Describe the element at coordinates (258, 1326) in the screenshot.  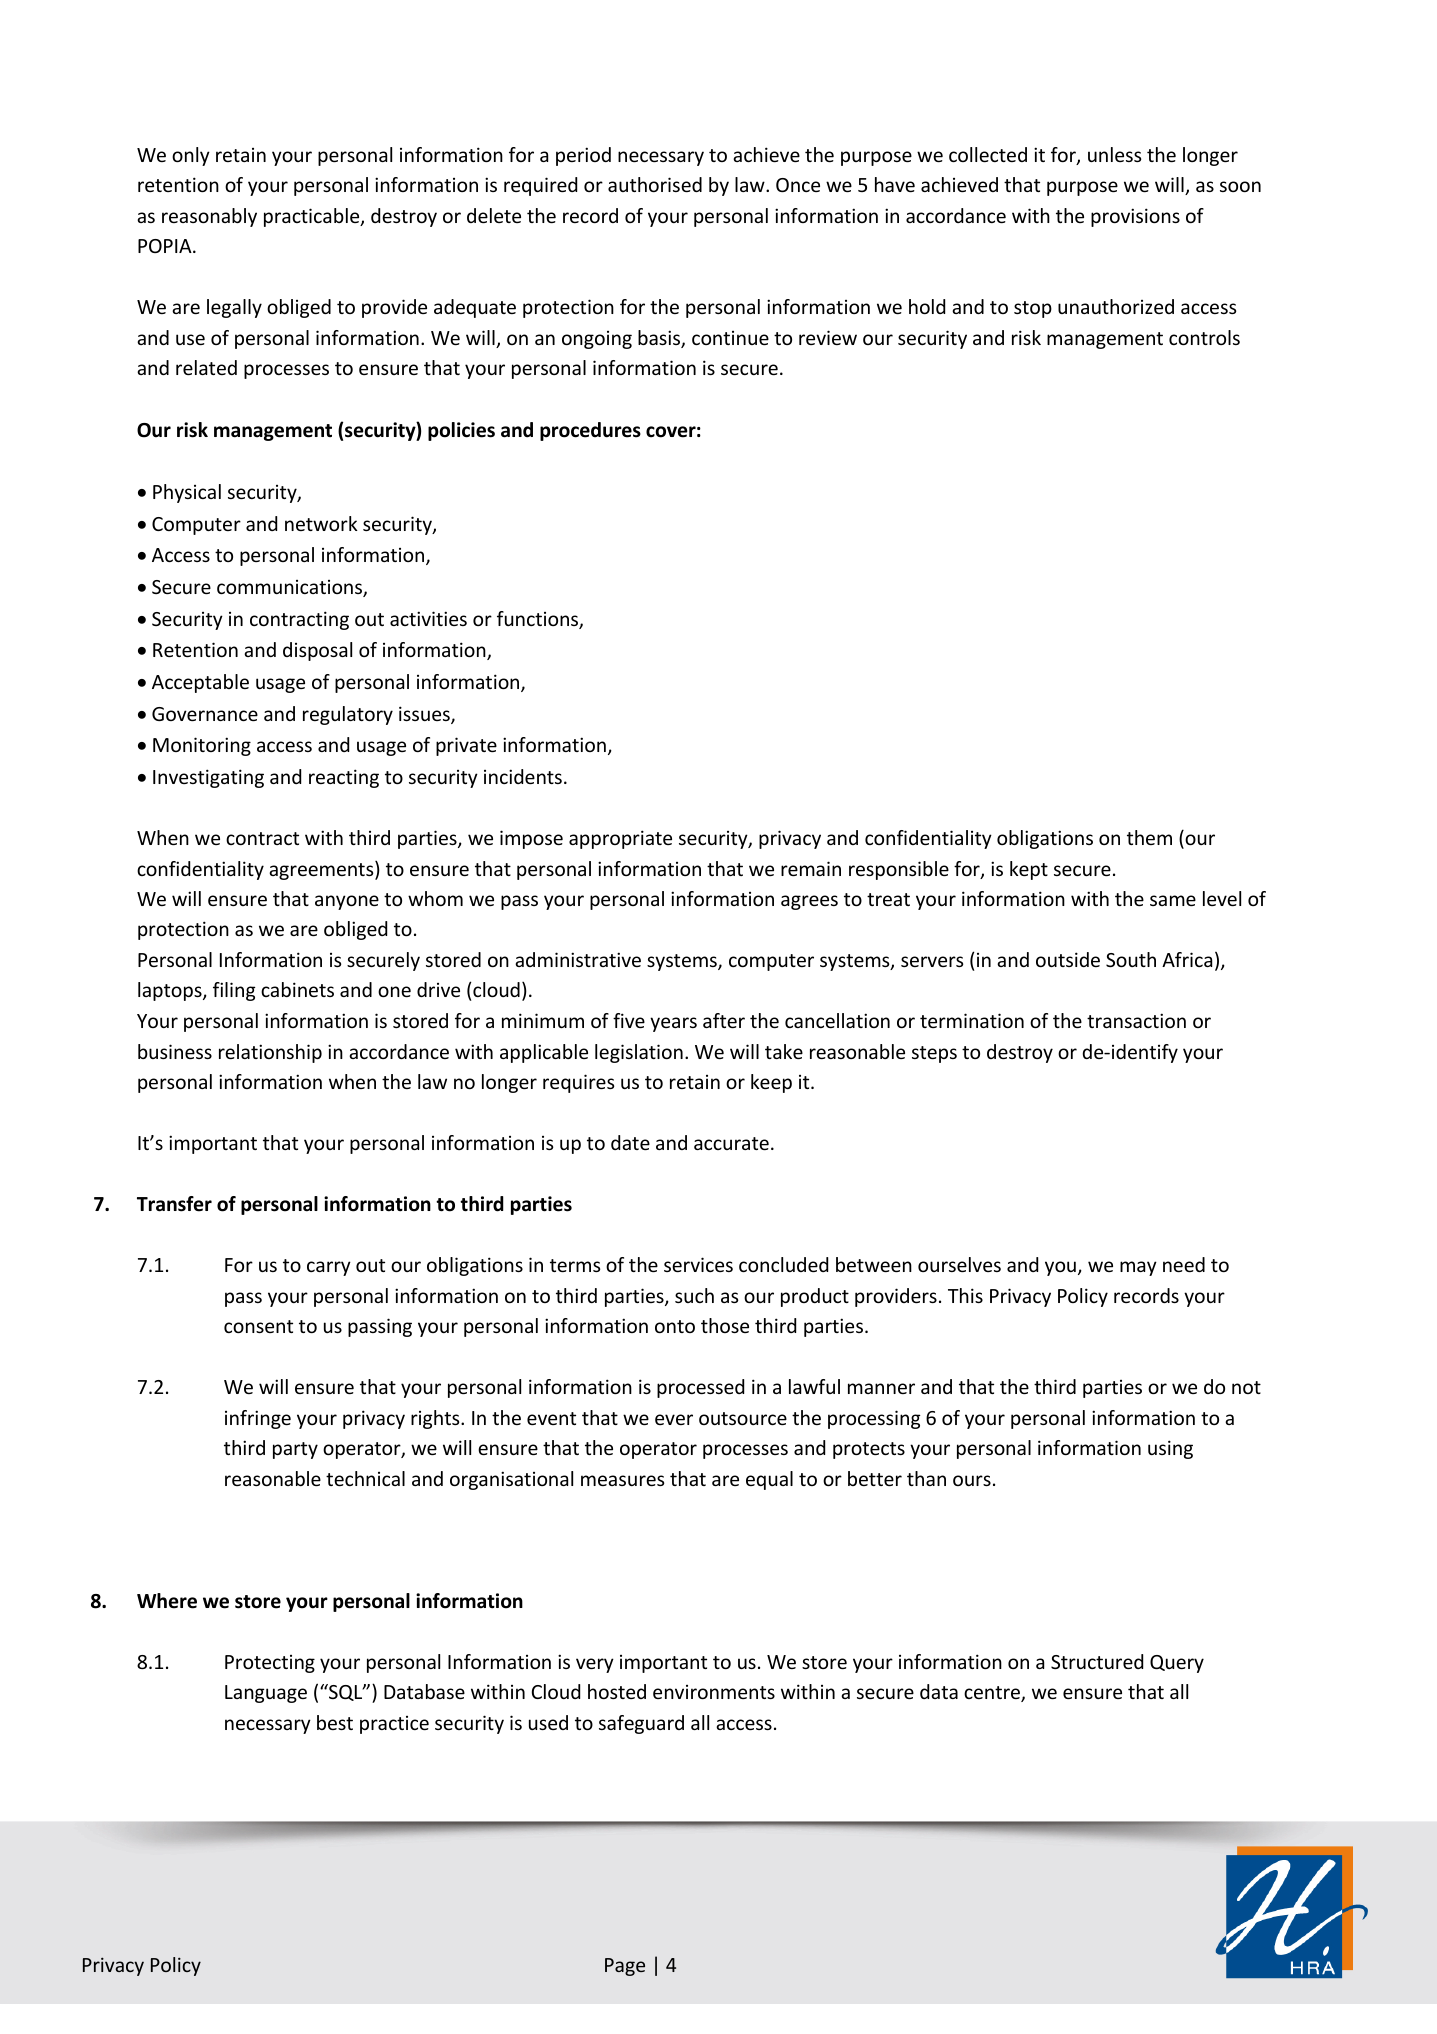
I see `consent` at that location.
